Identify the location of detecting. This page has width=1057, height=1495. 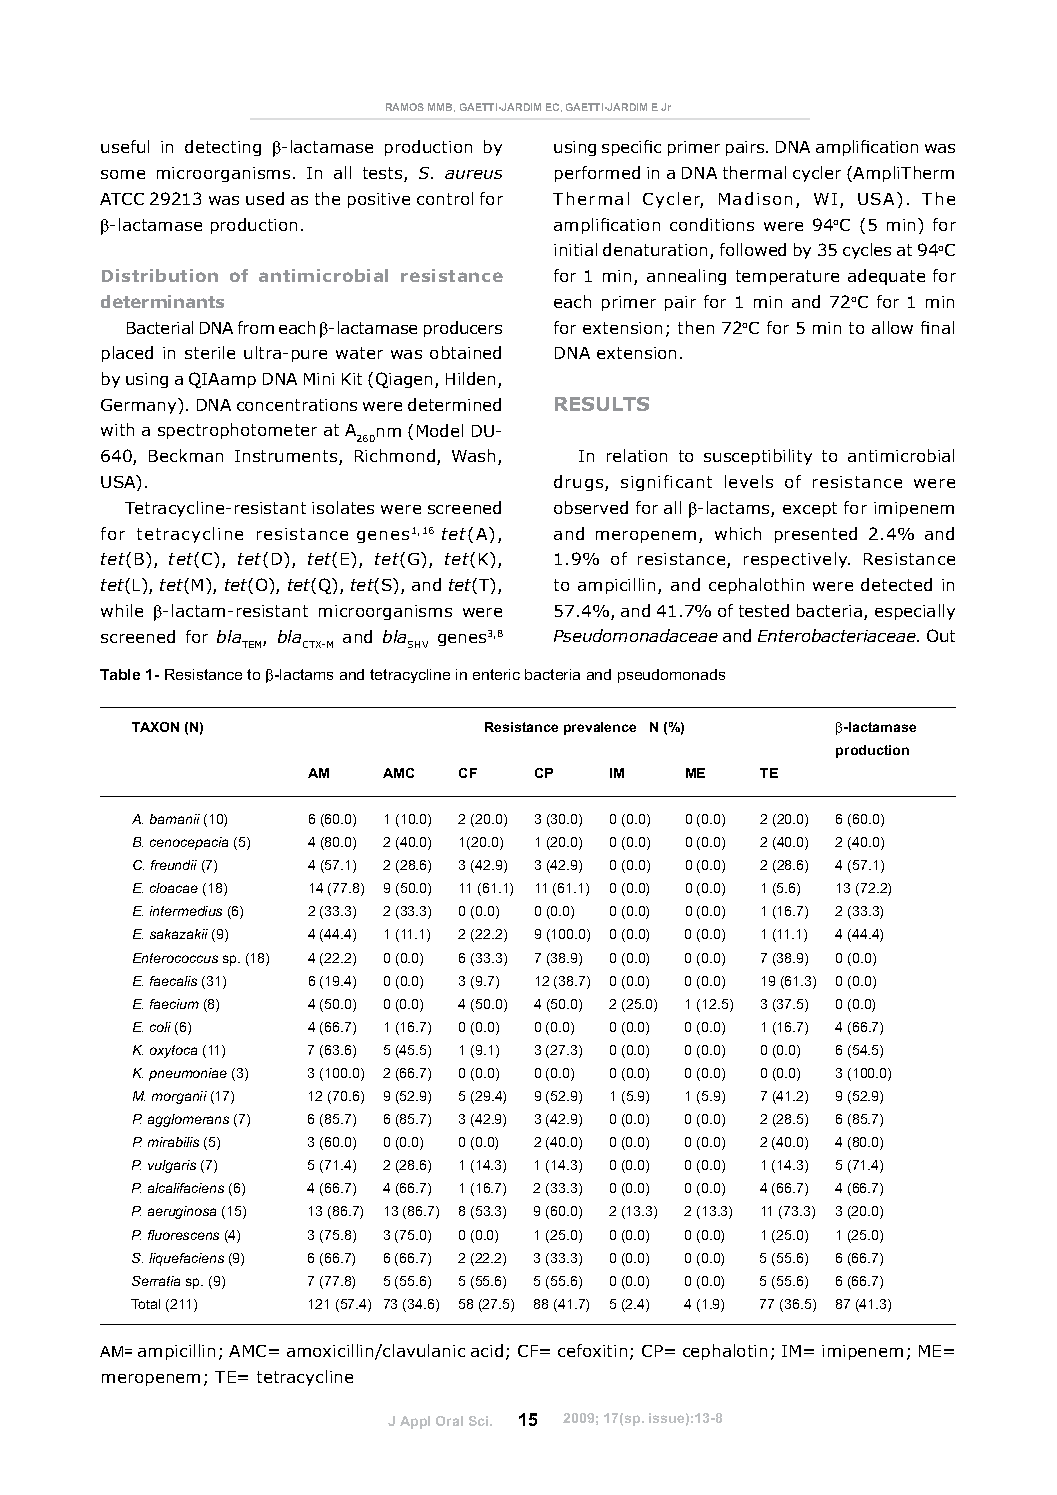
(223, 148).
